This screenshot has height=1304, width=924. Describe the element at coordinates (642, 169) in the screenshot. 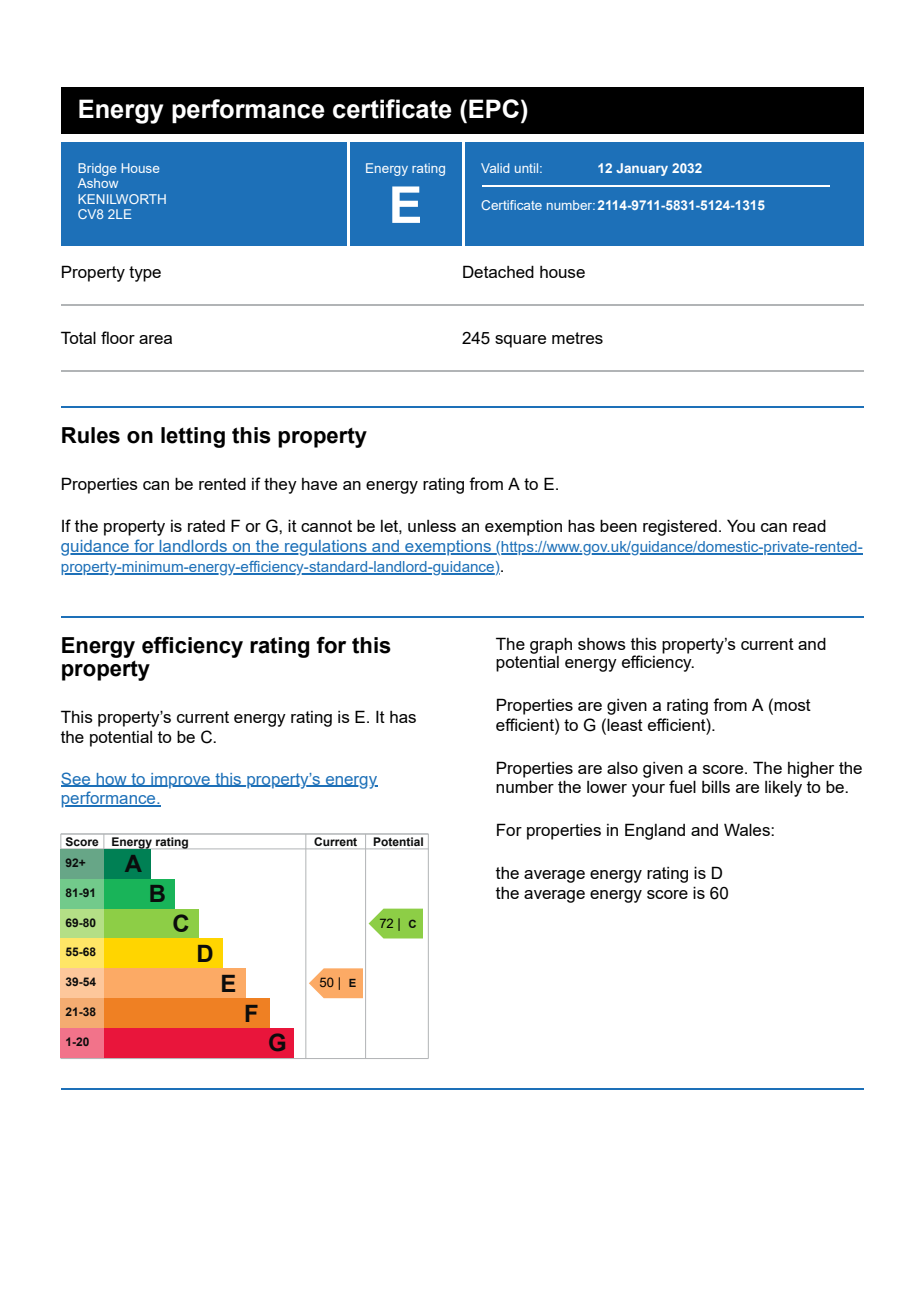

I see `January` at that location.
